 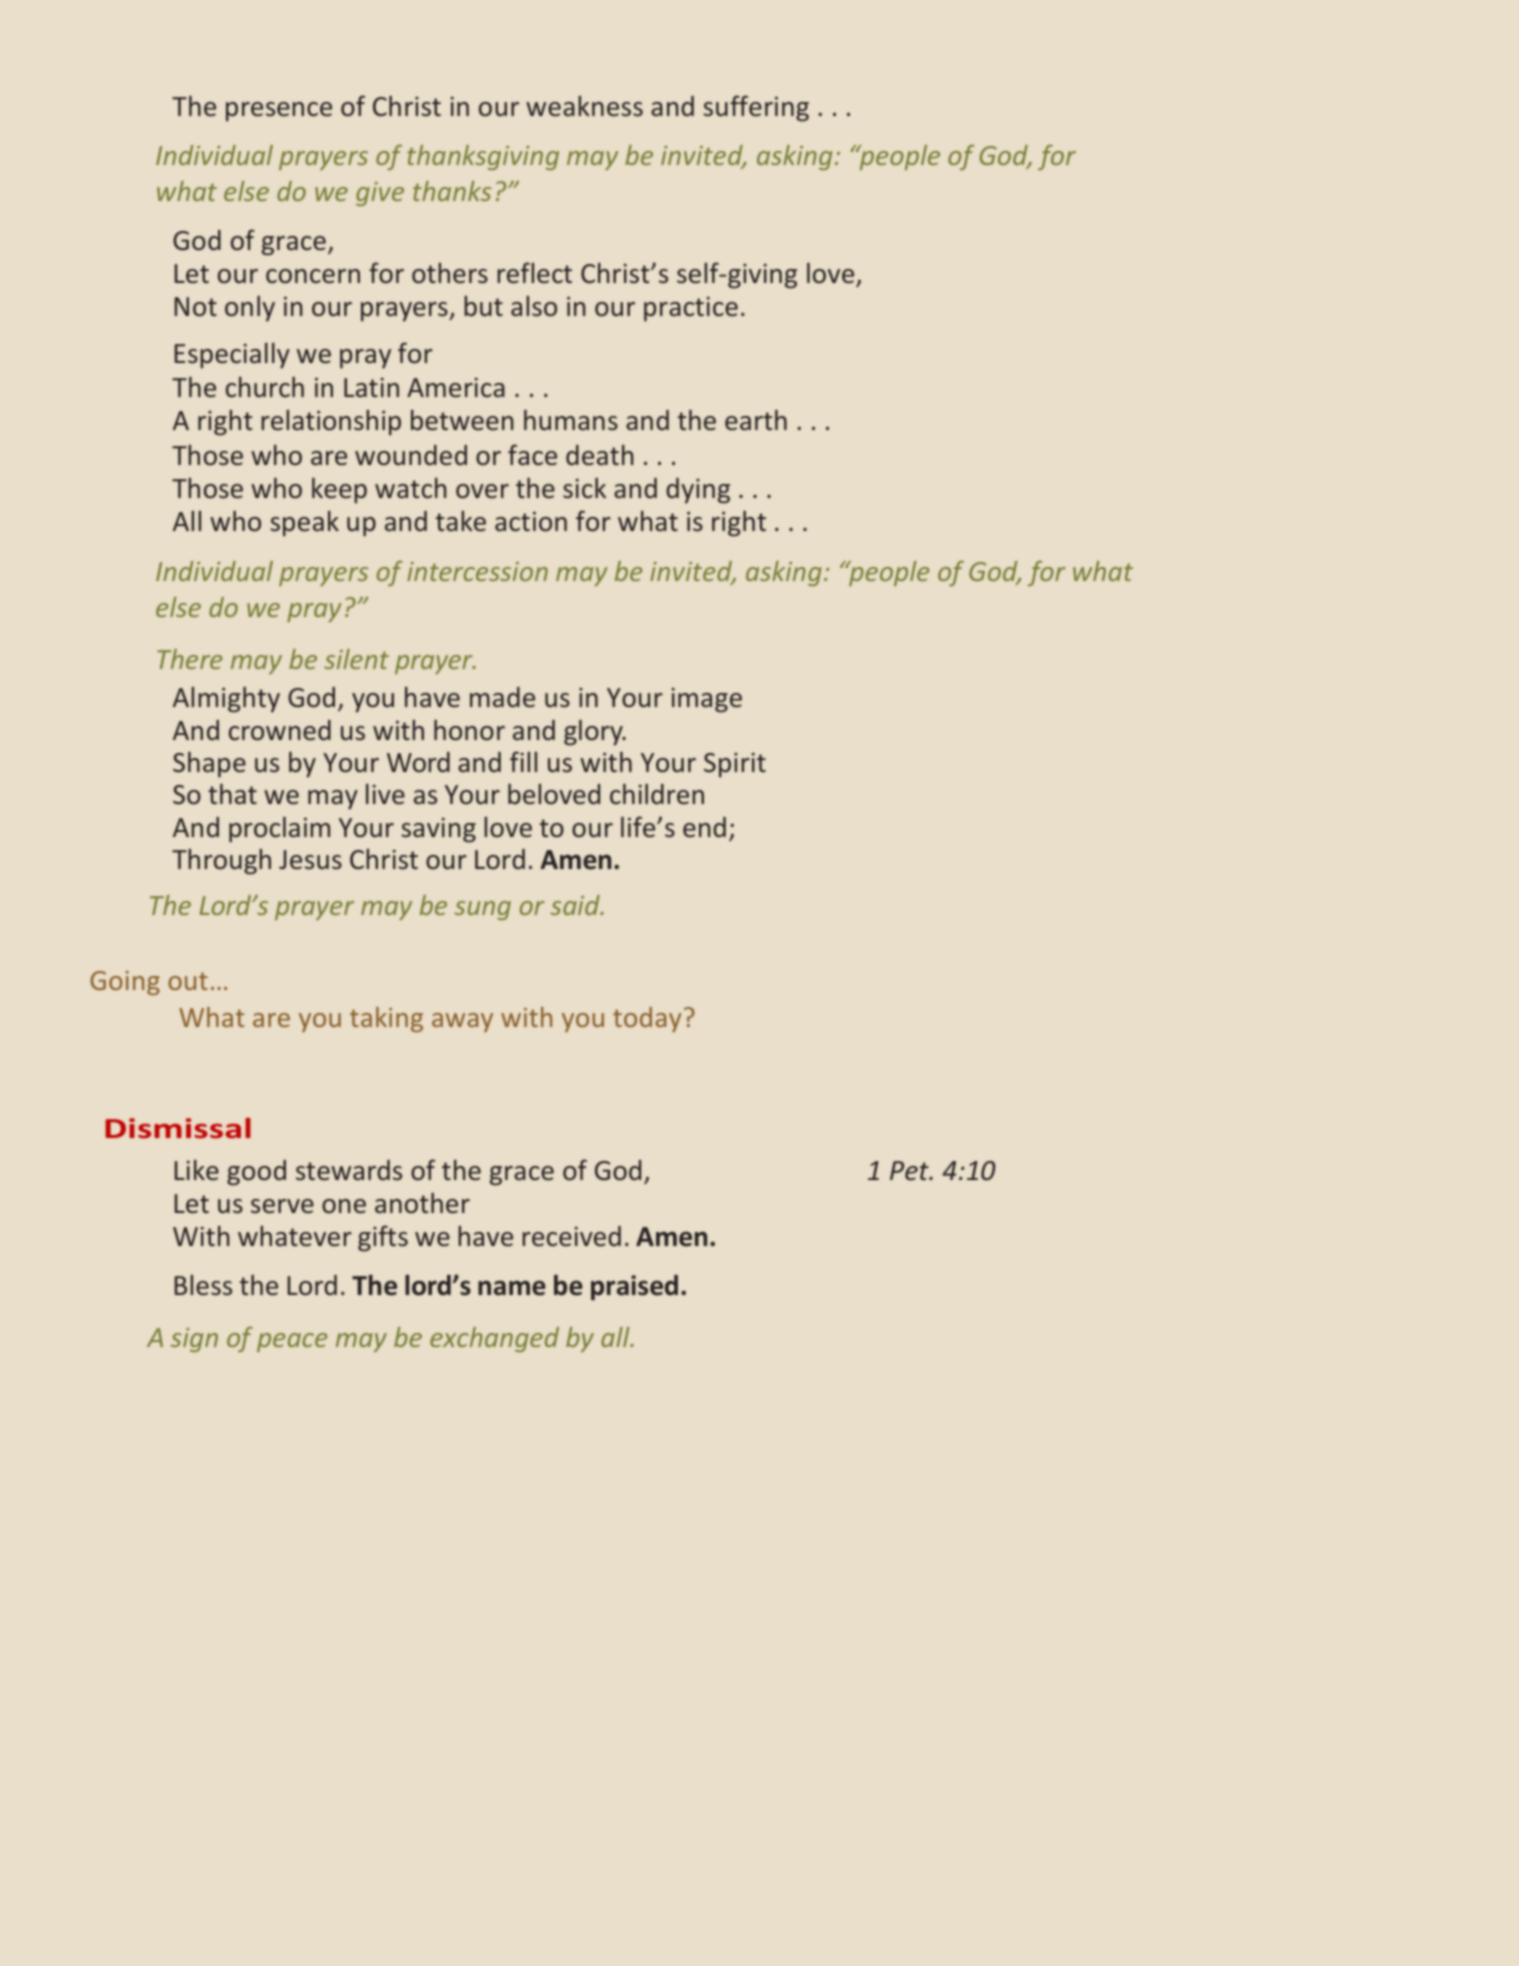 What do you see at coordinates (265, 387) in the page?
I see `church` at bounding box center [265, 387].
